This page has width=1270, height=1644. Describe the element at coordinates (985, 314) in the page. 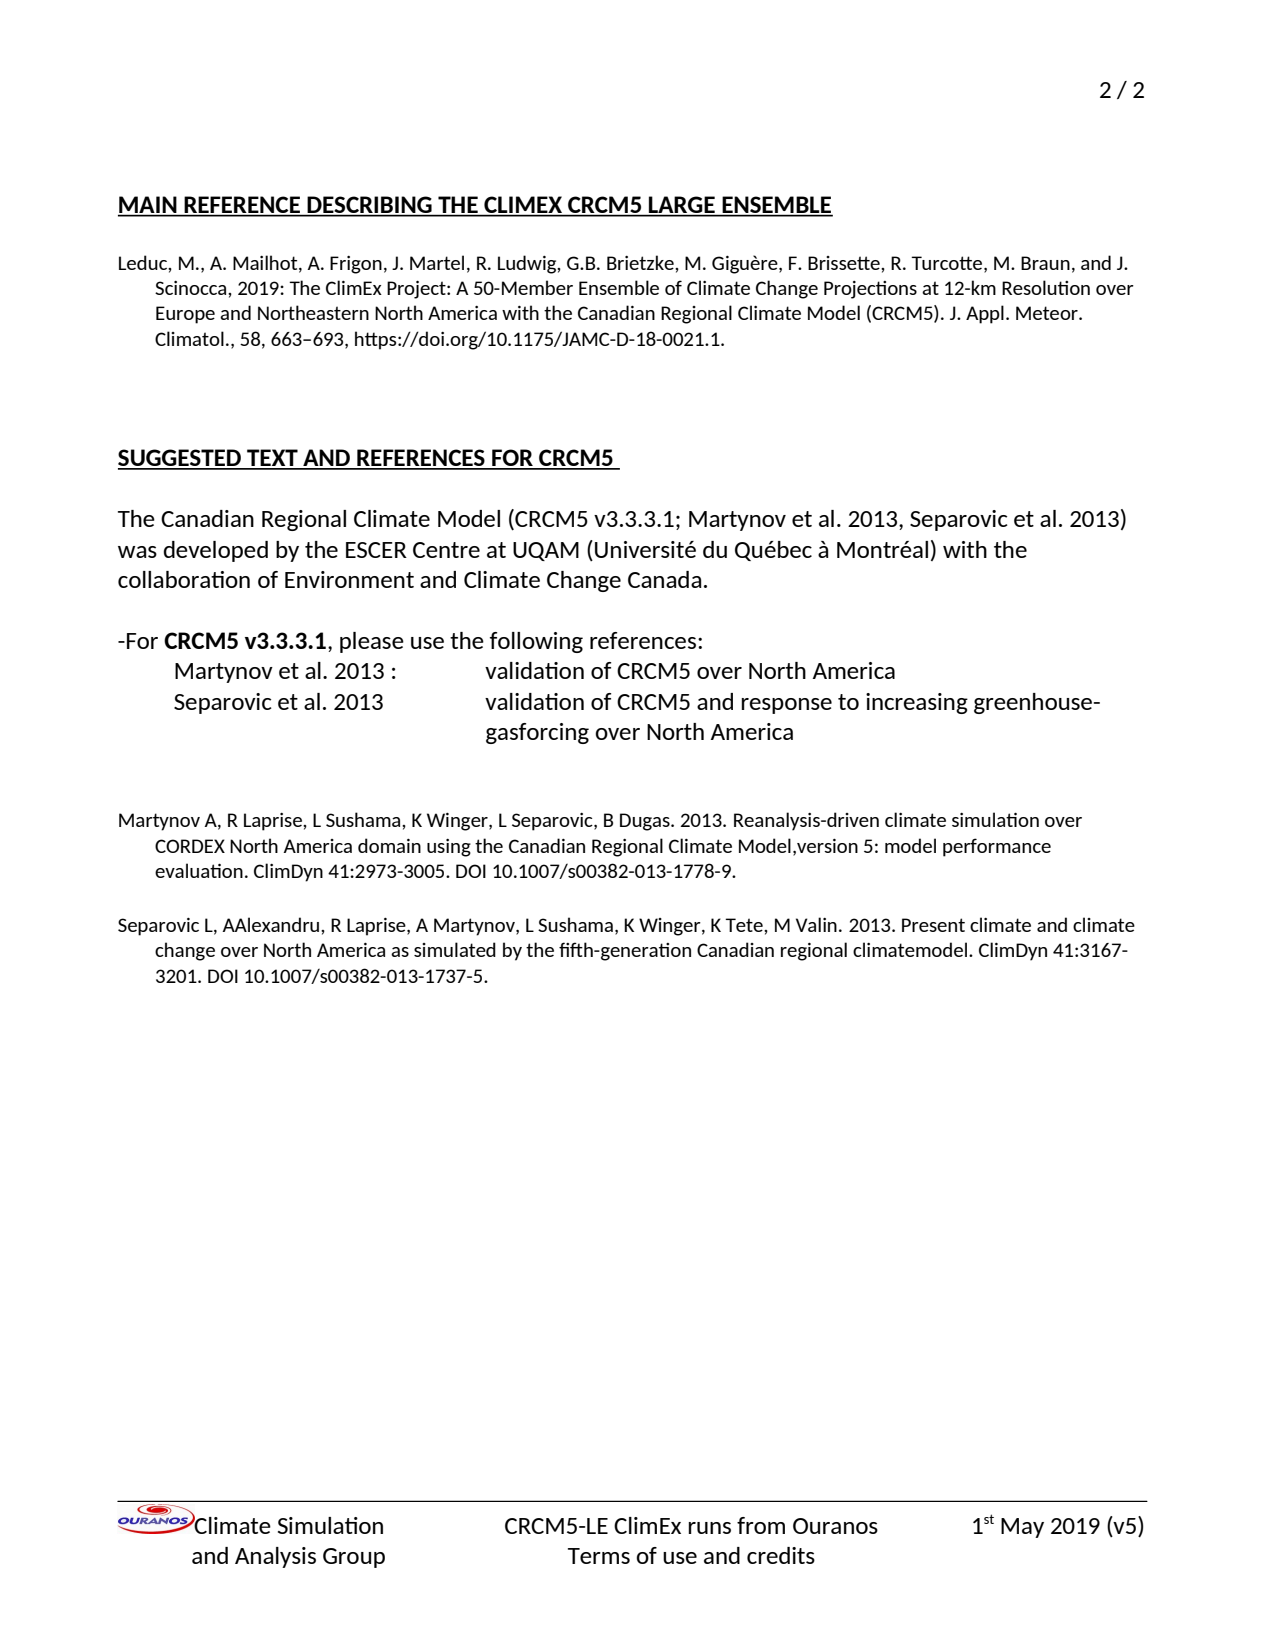

I see `Appl` at that location.
